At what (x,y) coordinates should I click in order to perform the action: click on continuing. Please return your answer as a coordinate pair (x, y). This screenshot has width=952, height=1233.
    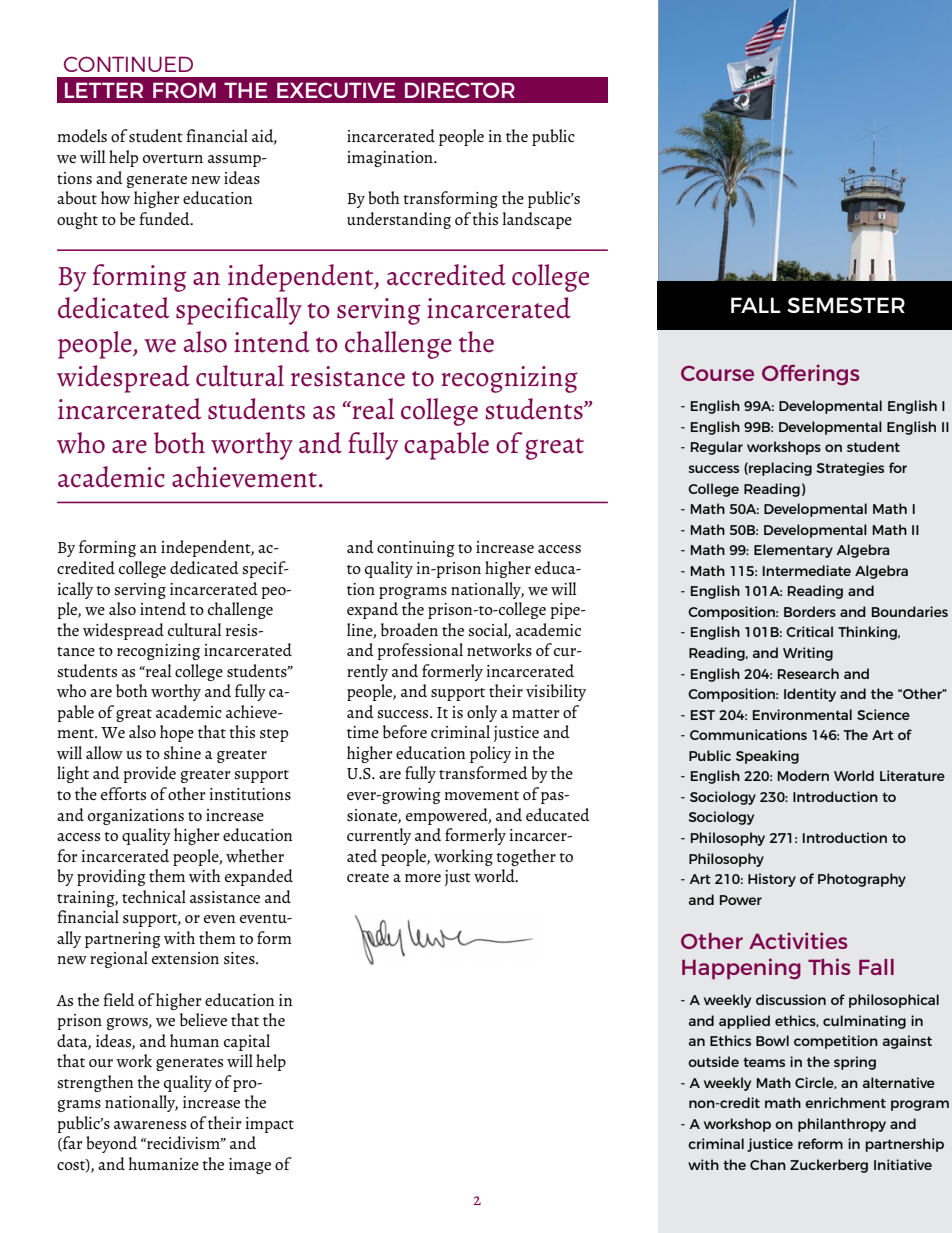
    Looking at the image, I should click on (416, 549).
